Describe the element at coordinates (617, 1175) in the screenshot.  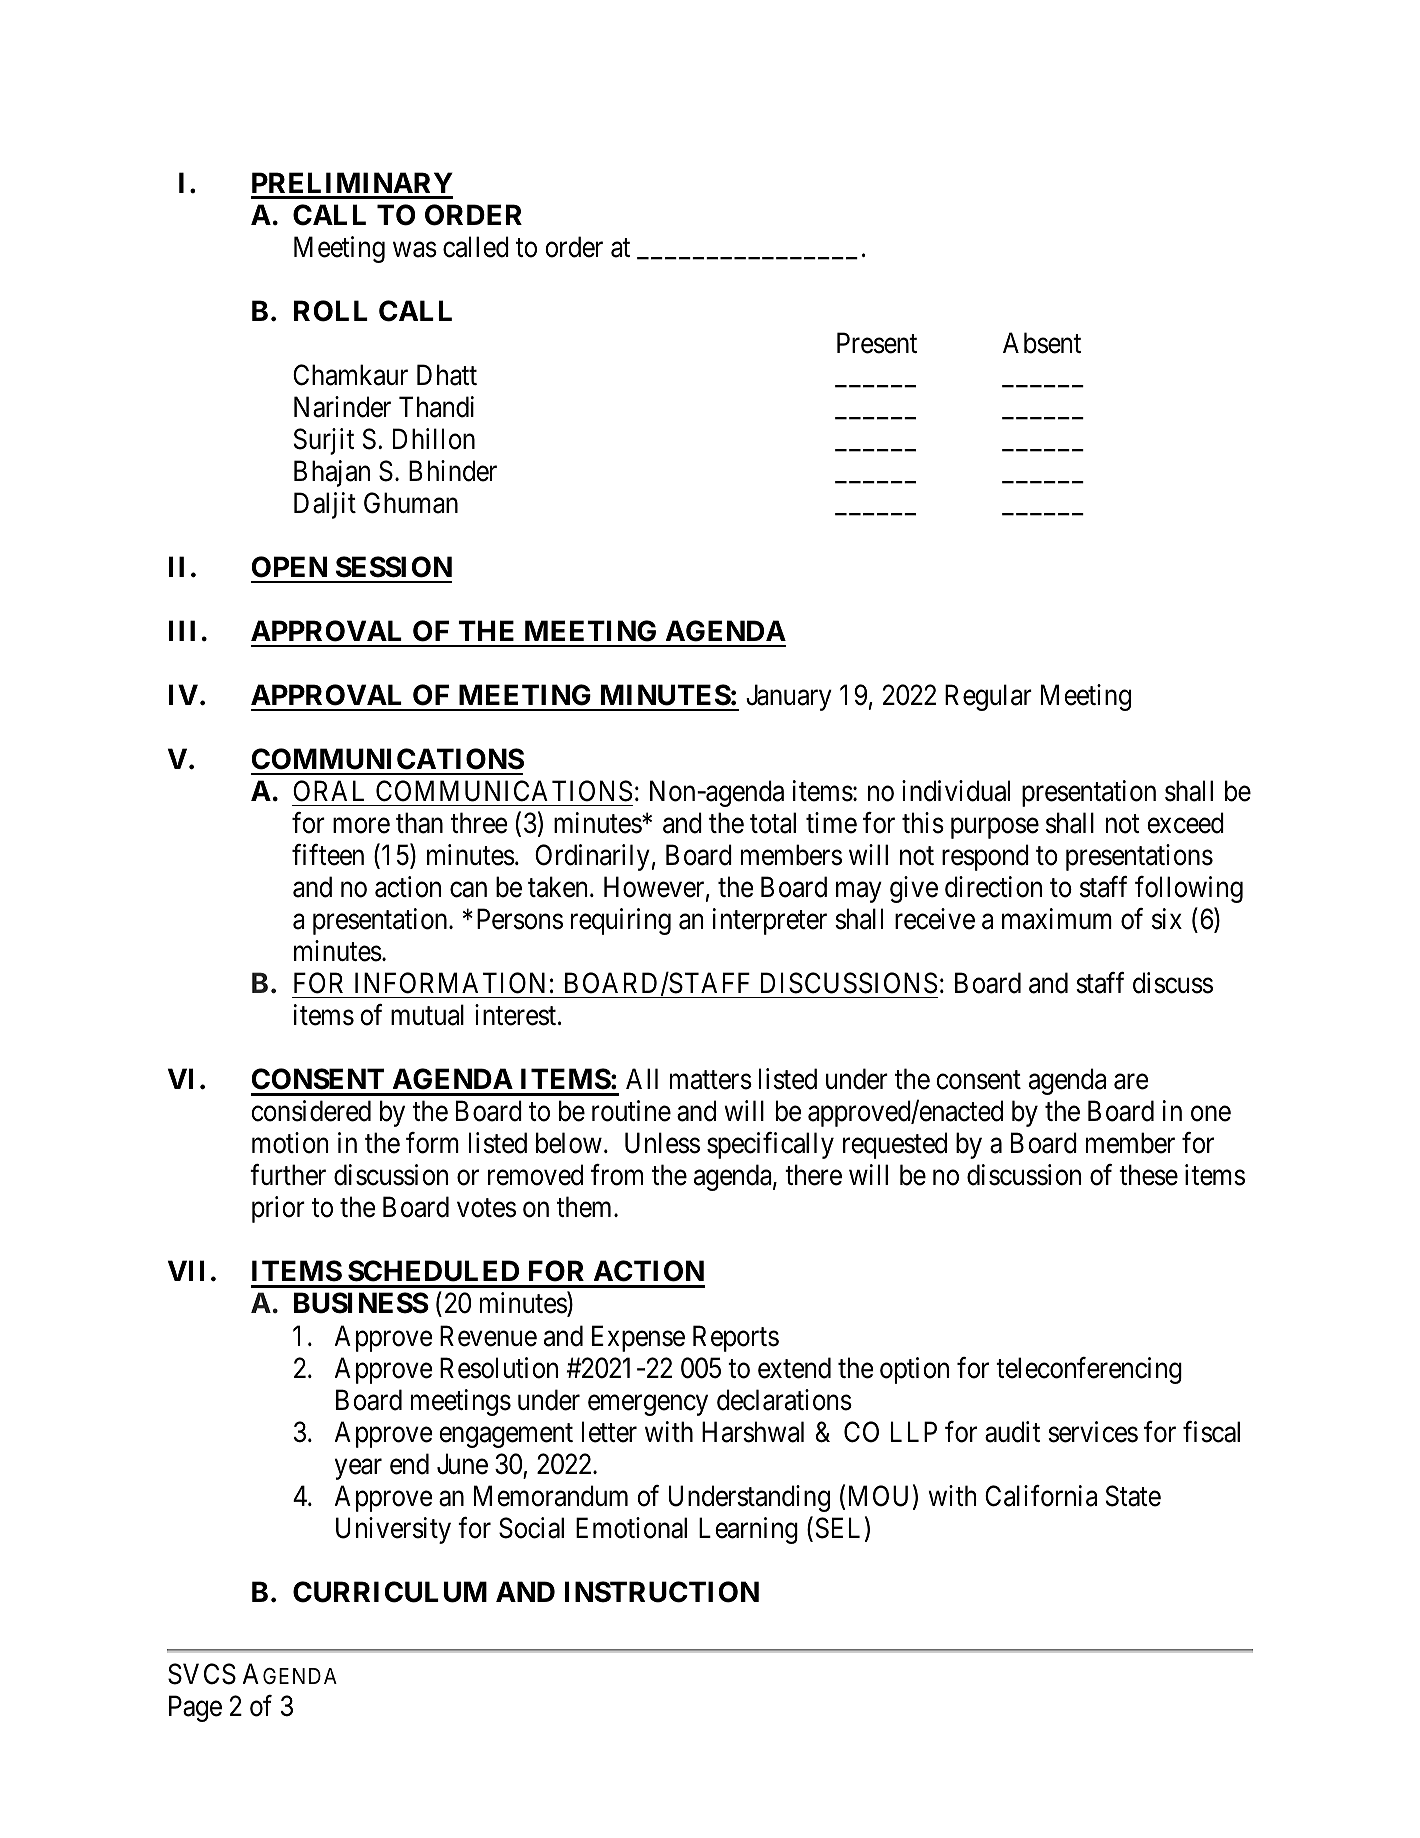
I see `from` at that location.
